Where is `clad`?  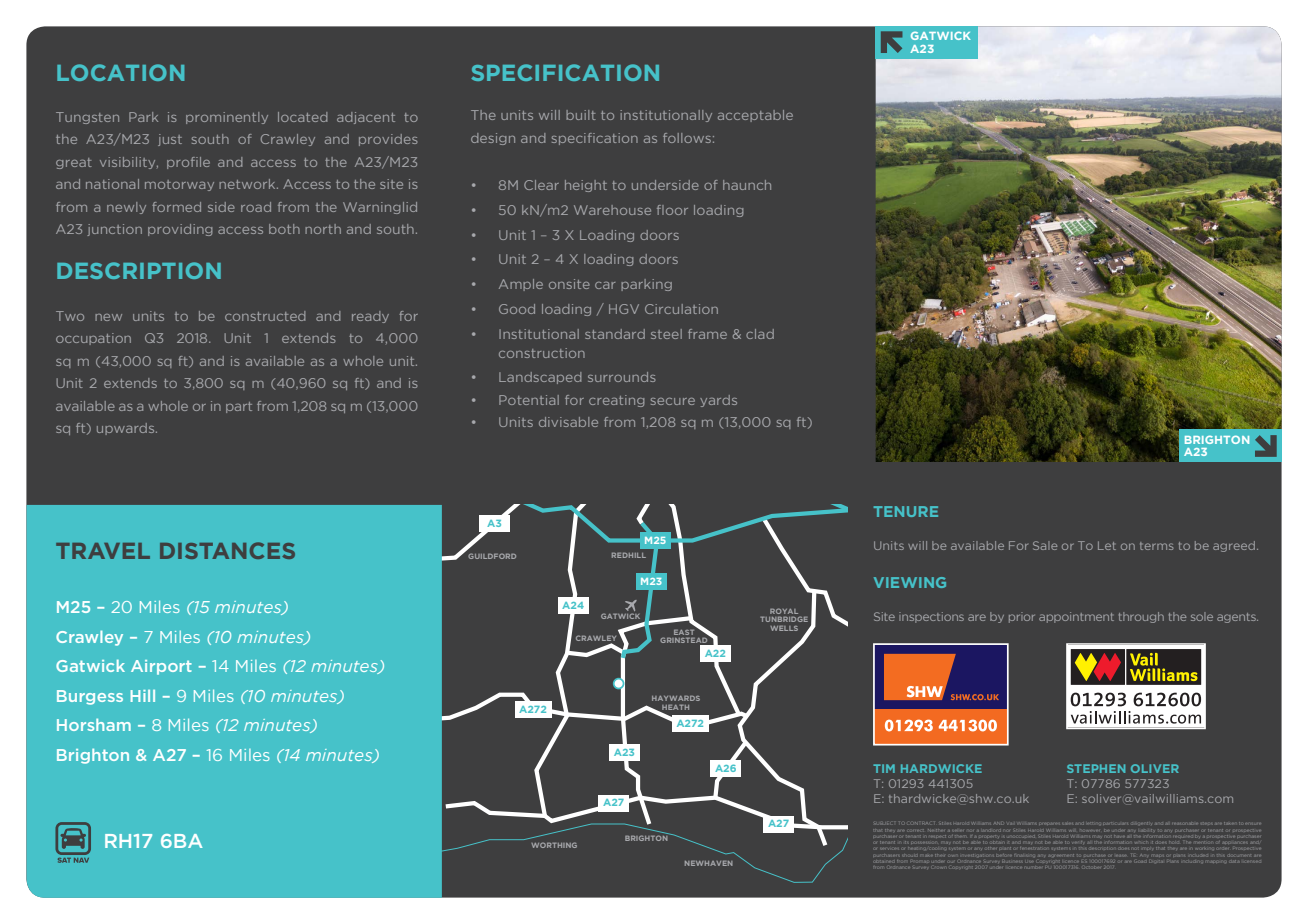
clad is located at coordinates (760, 334).
